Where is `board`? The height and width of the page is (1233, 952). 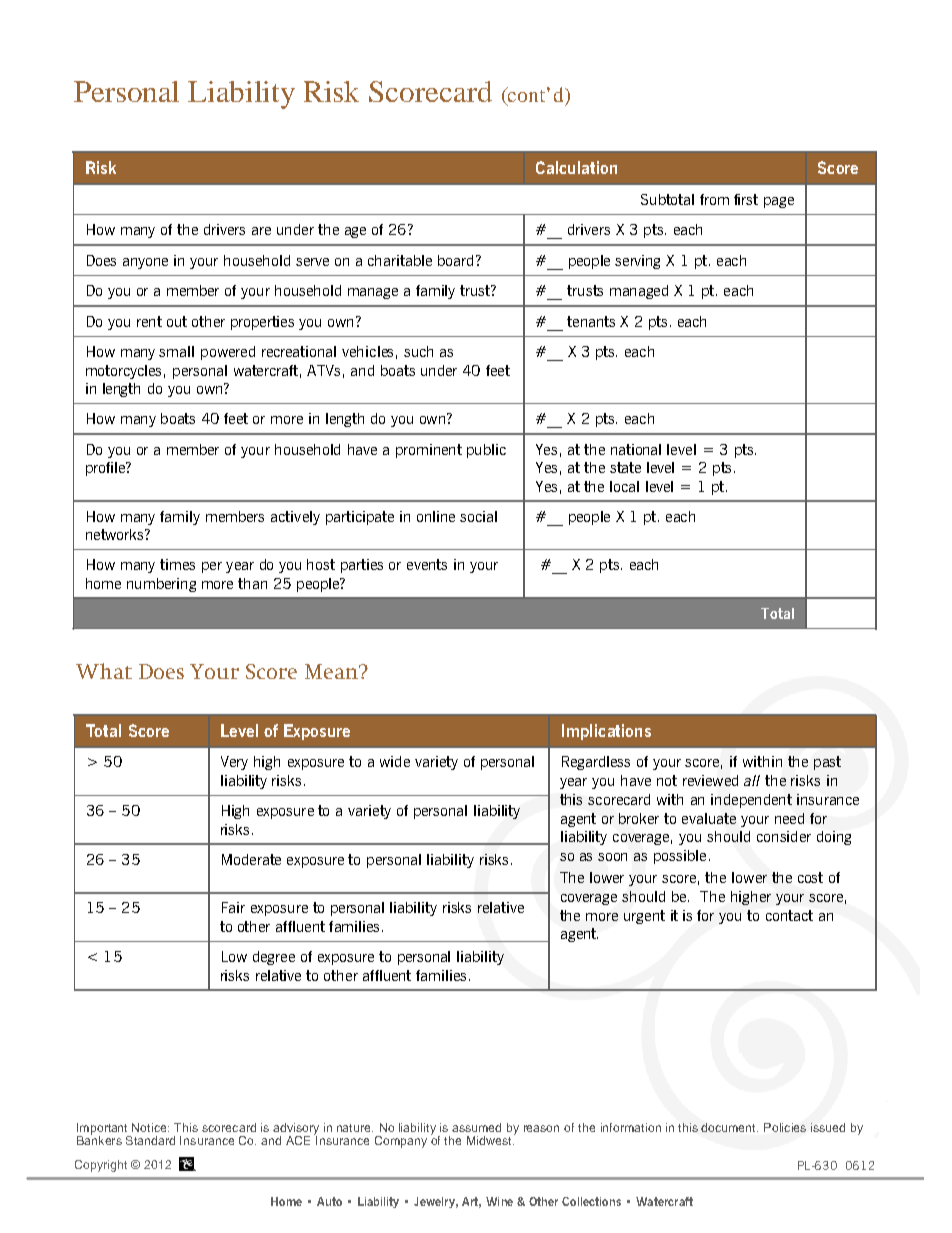 board is located at coordinates (455, 260).
